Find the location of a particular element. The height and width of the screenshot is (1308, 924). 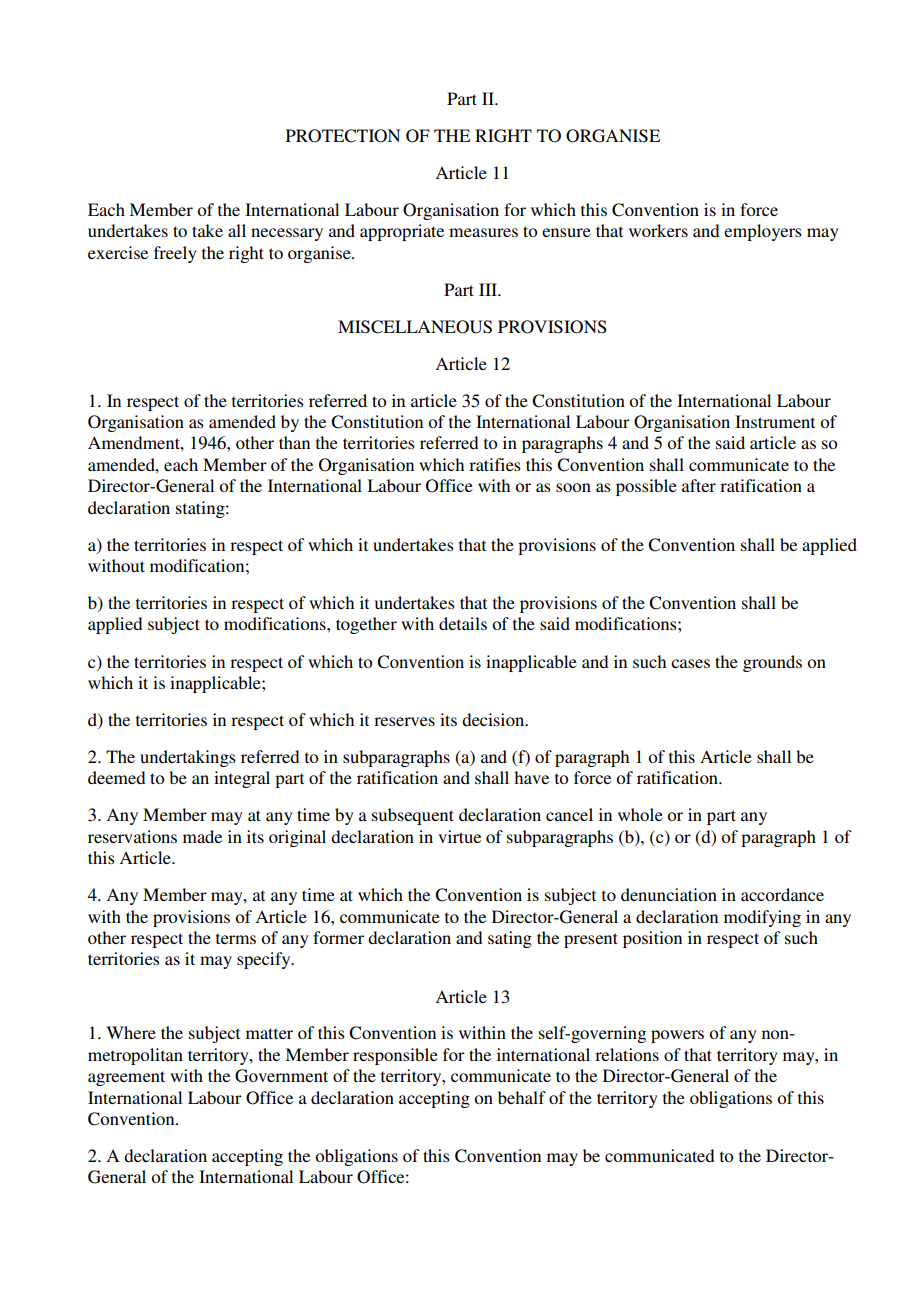

details is located at coordinates (463, 623).
